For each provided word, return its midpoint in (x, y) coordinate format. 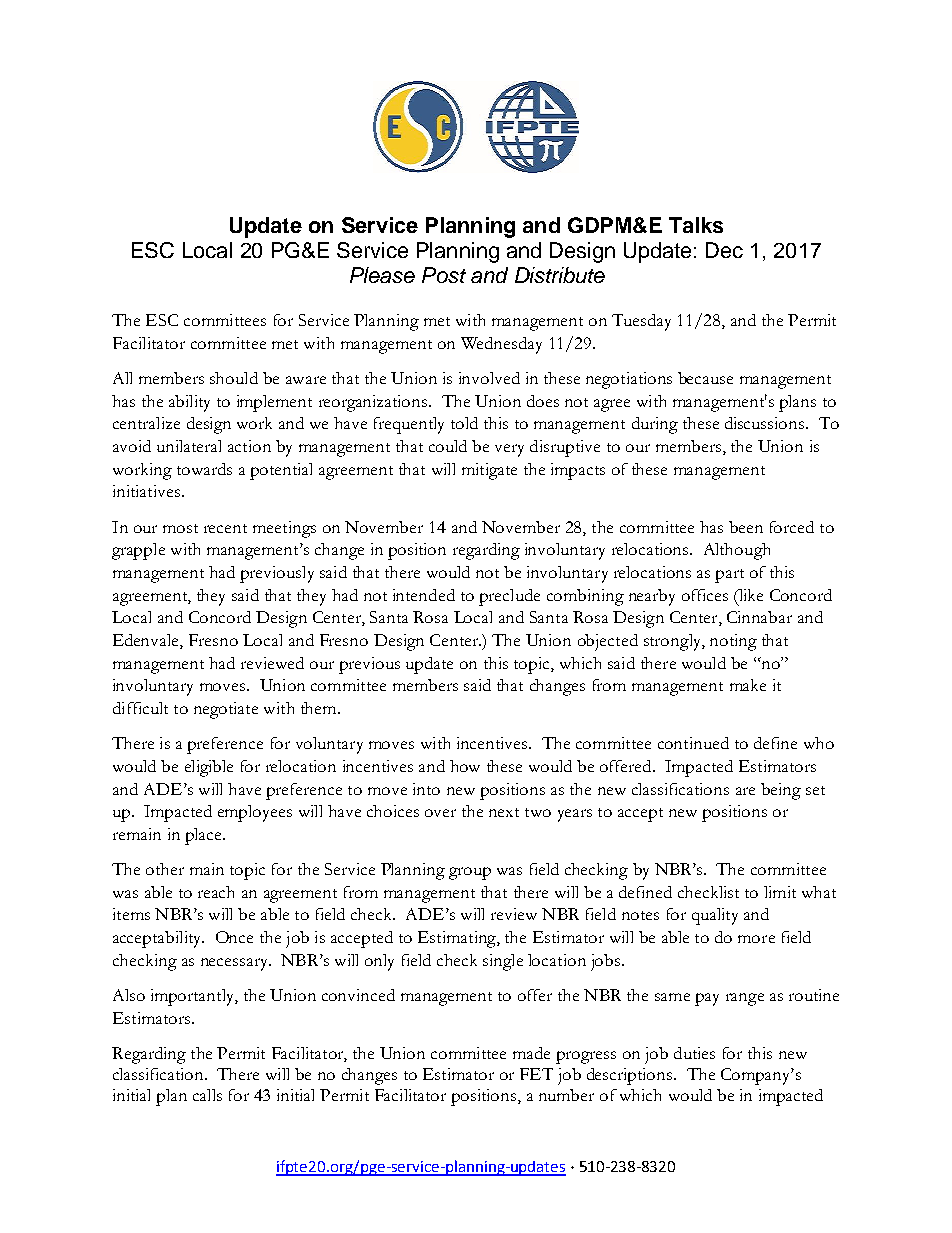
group (470, 873)
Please (382, 275)
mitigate (489, 471)
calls (207, 1095)
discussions (766, 423)
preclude (509, 597)
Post (444, 275)
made (531, 1053)
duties (694, 1053)
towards (204, 469)
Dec (724, 250)
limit (780, 892)
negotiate (226, 710)
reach (216, 892)
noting (733, 642)
